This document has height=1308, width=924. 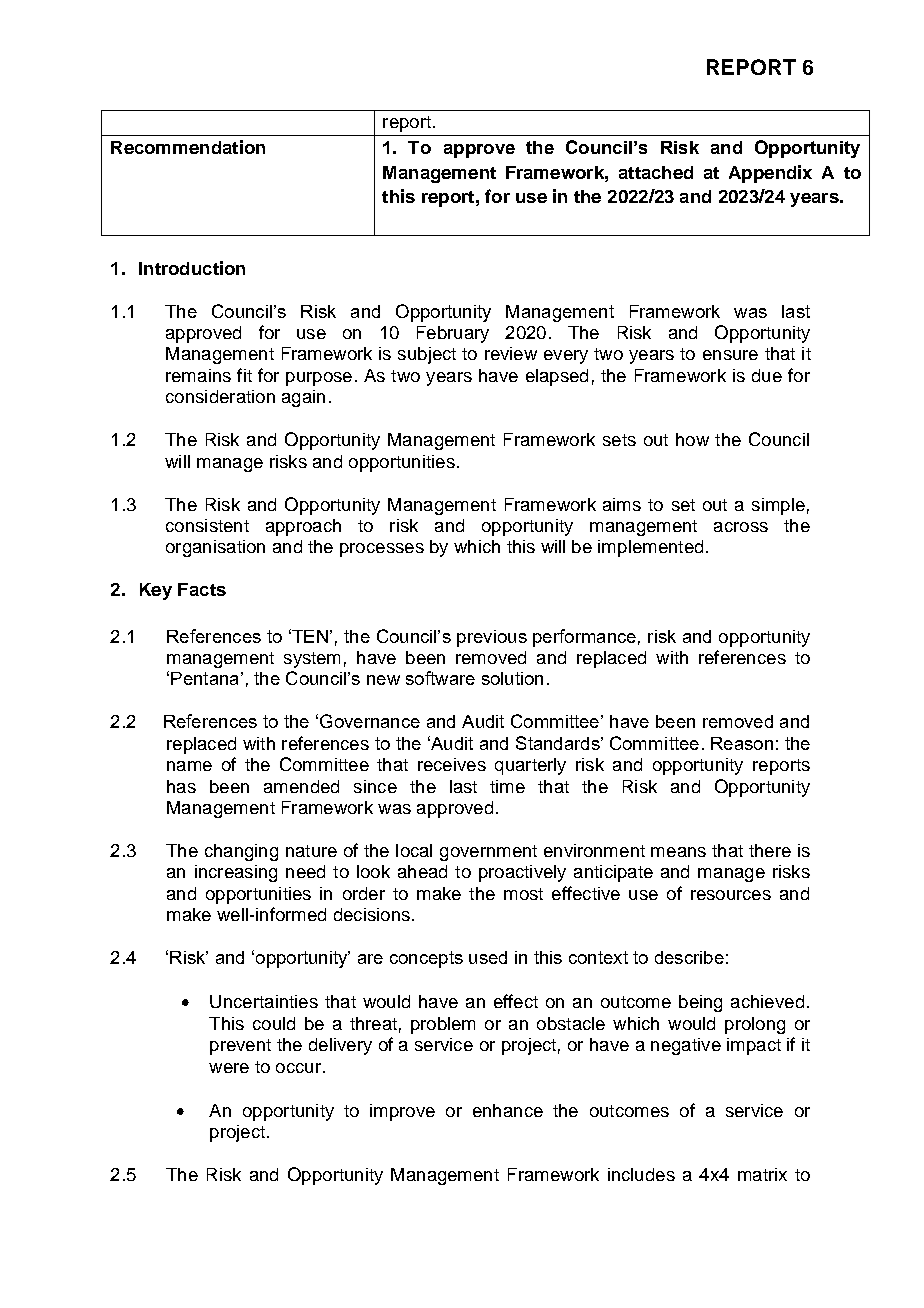 I want to click on most, so click(x=523, y=894).
